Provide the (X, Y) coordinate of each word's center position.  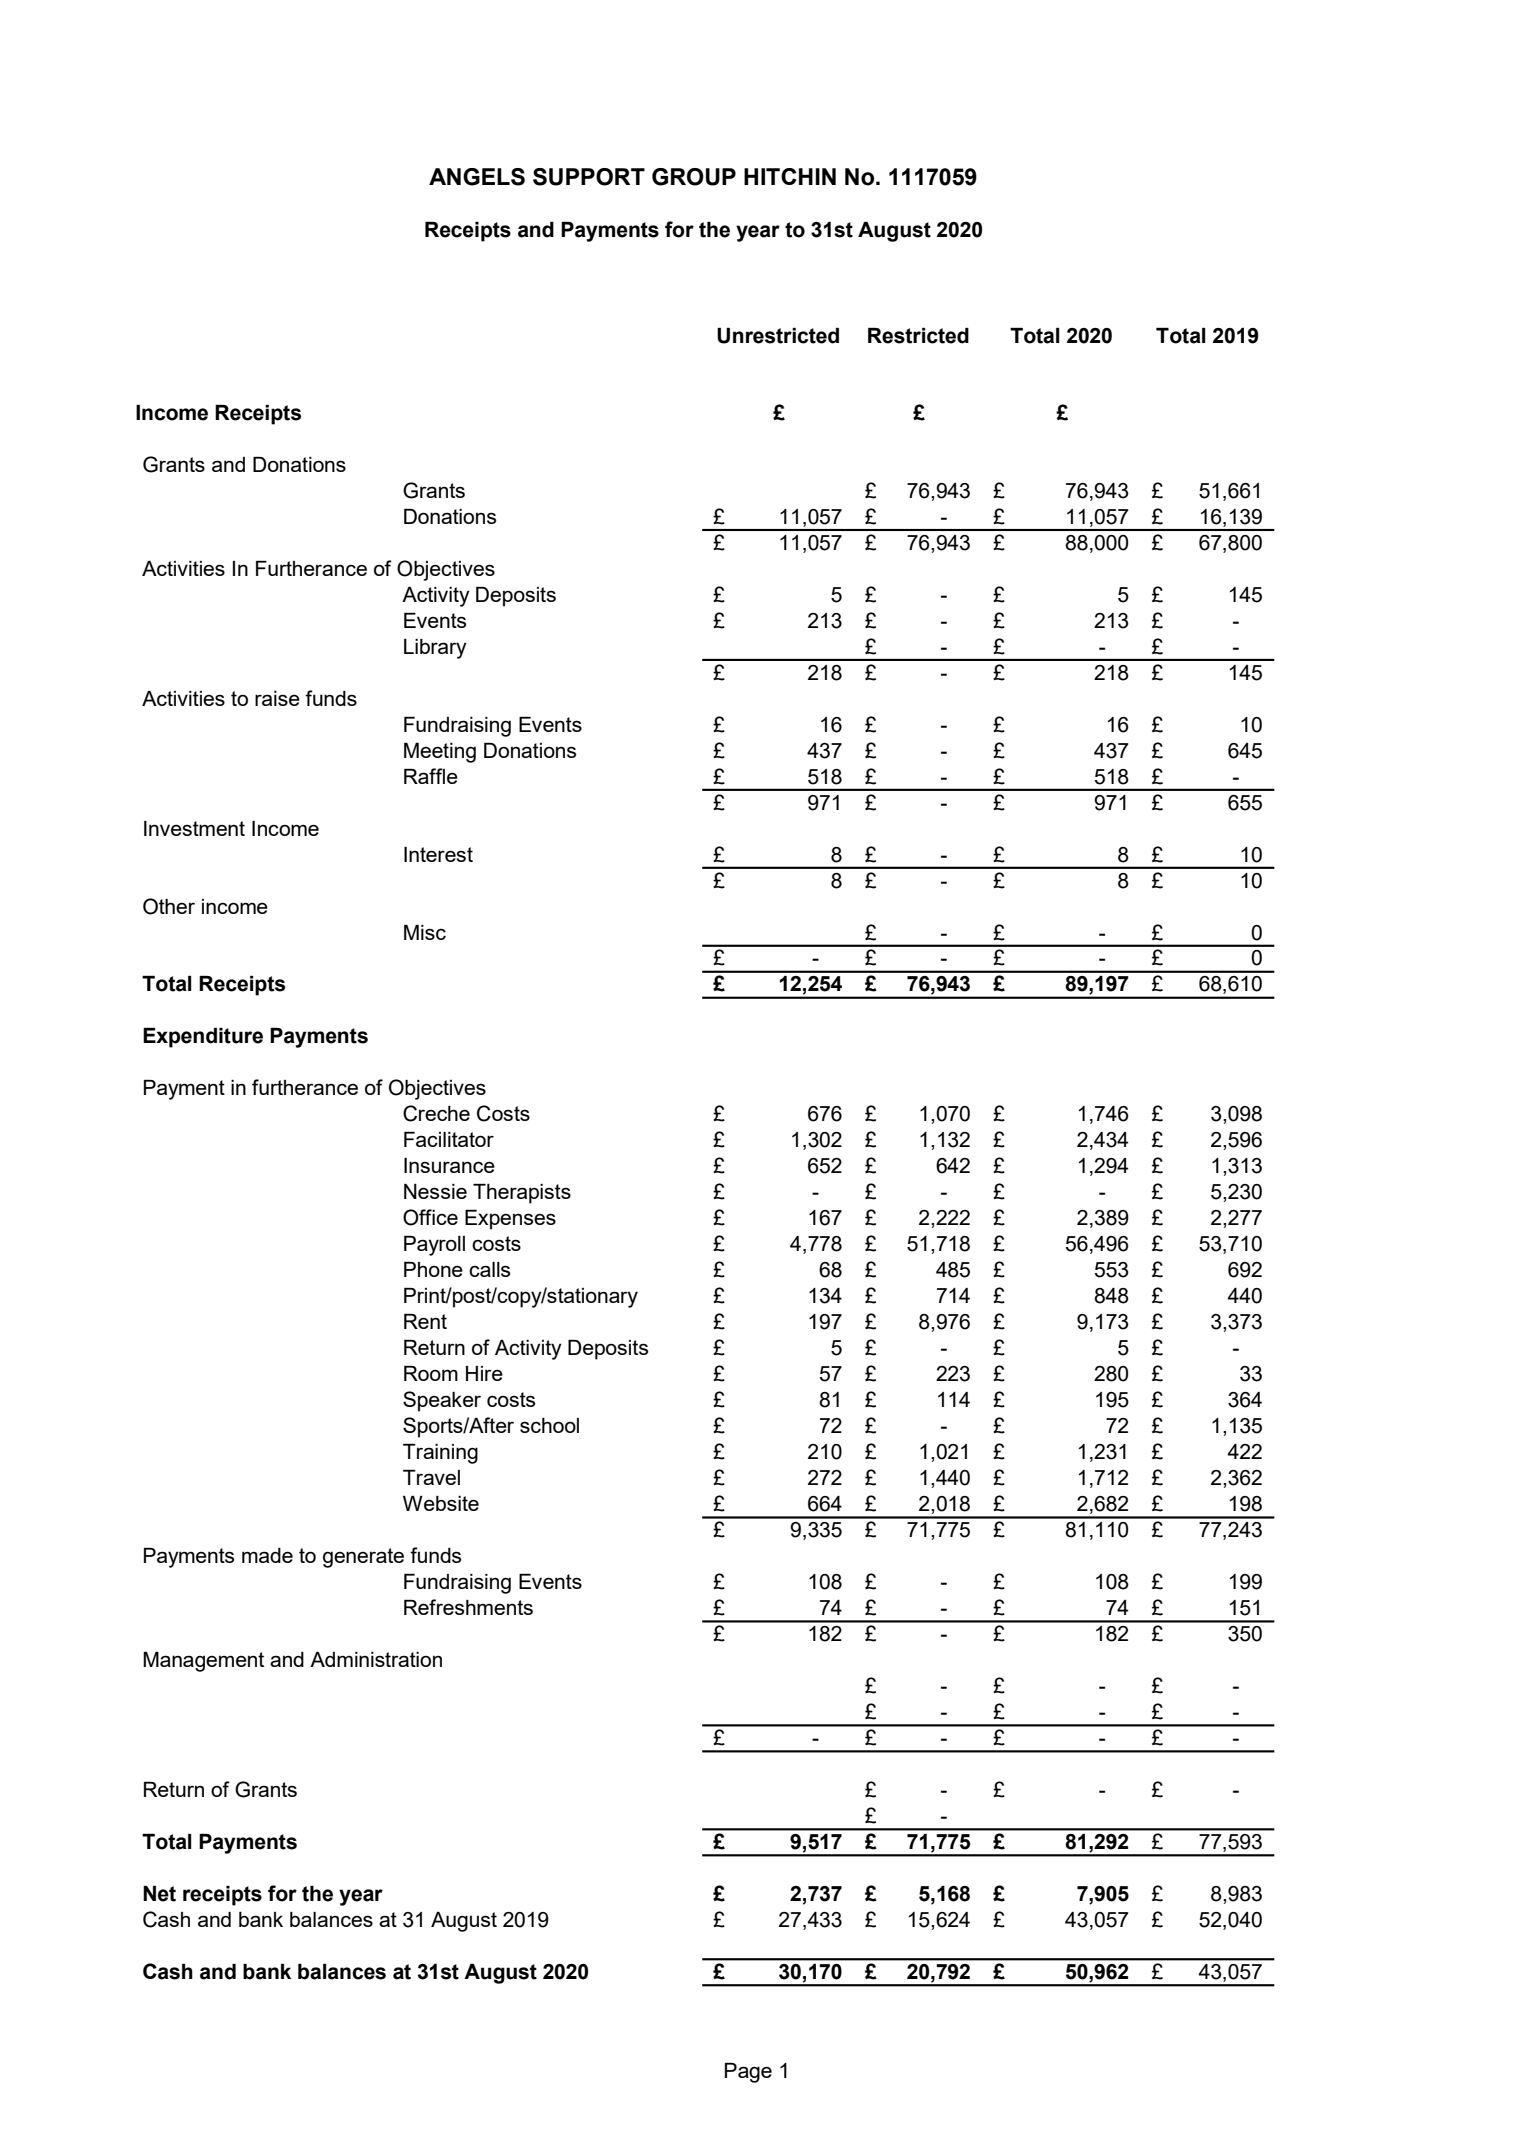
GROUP (694, 177)
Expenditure (203, 1038)
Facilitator (449, 1139)
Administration (376, 1659)
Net (159, 1894)
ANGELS (477, 177)
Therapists (522, 1194)
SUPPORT (589, 177)
